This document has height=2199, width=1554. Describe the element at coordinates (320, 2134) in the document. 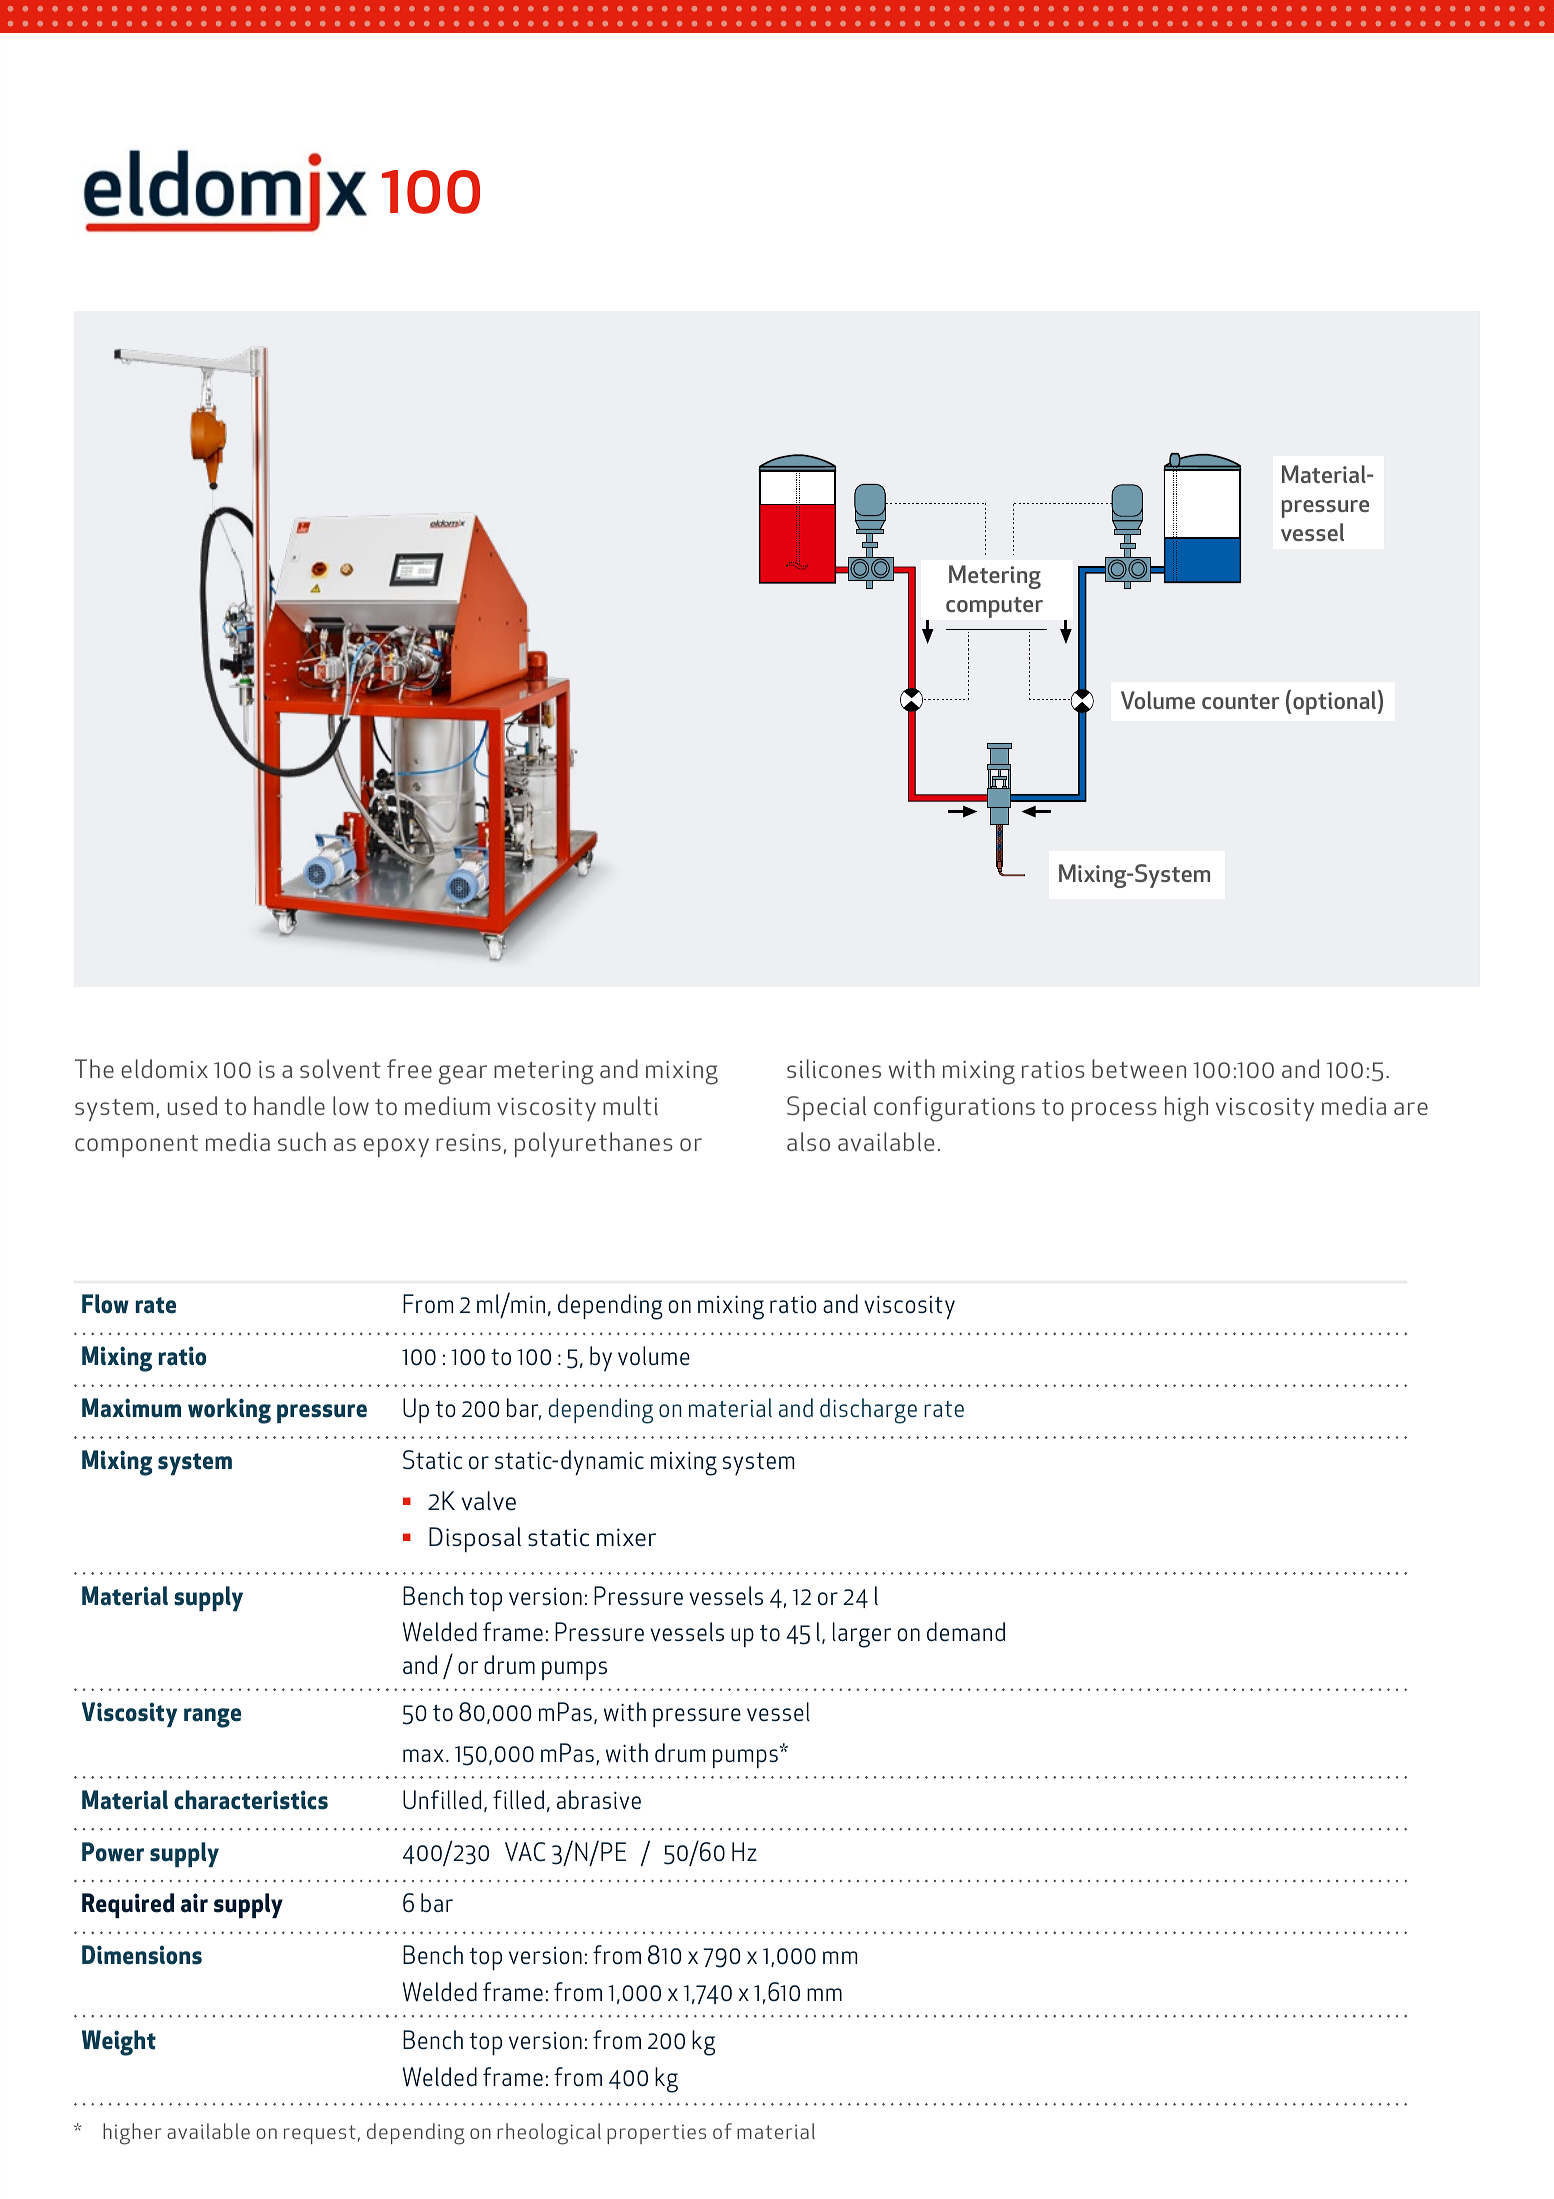

I see `request` at that location.
